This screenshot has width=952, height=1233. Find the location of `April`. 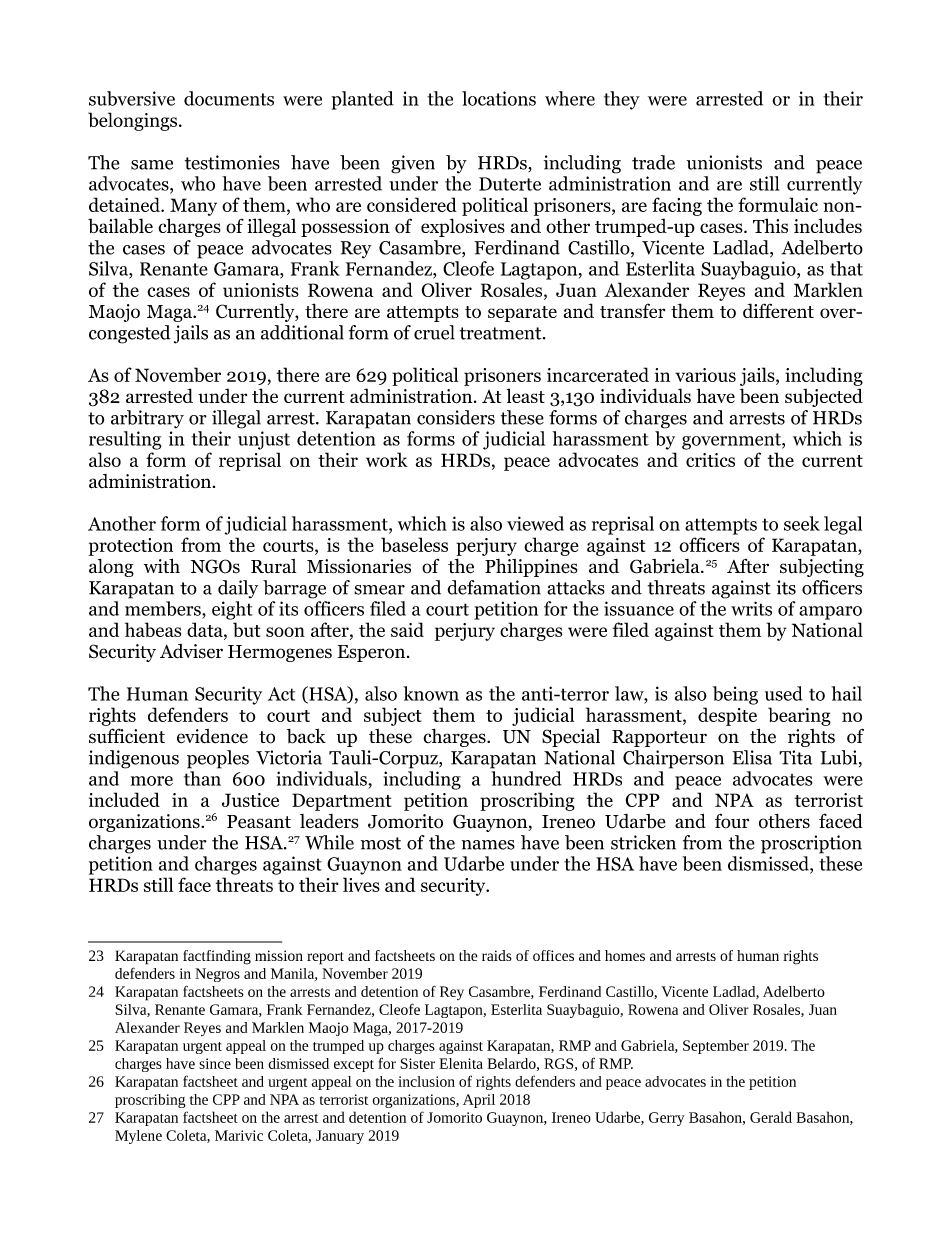

April is located at coordinates (479, 1101).
